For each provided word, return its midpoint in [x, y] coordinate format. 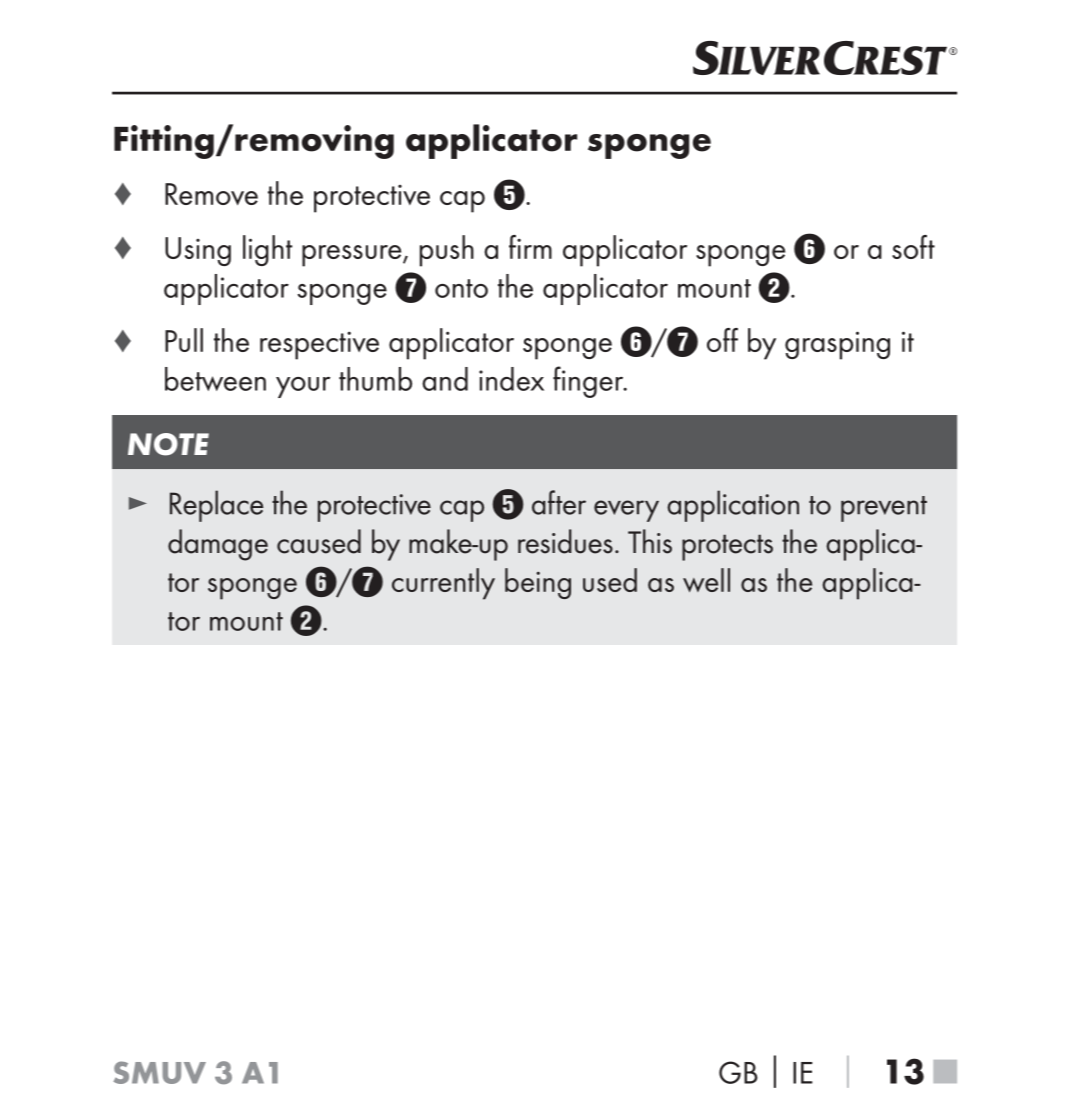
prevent [884, 509]
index [511, 379]
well [706, 580]
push [447, 251]
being [538, 583]
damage [218, 545]
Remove [211, 194]
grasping [837, 345]
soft [913, 247]
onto [461, 288]
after [559, 502]
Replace [217, 506]
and [445, 379]
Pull [184, 340]
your [303, 387]
